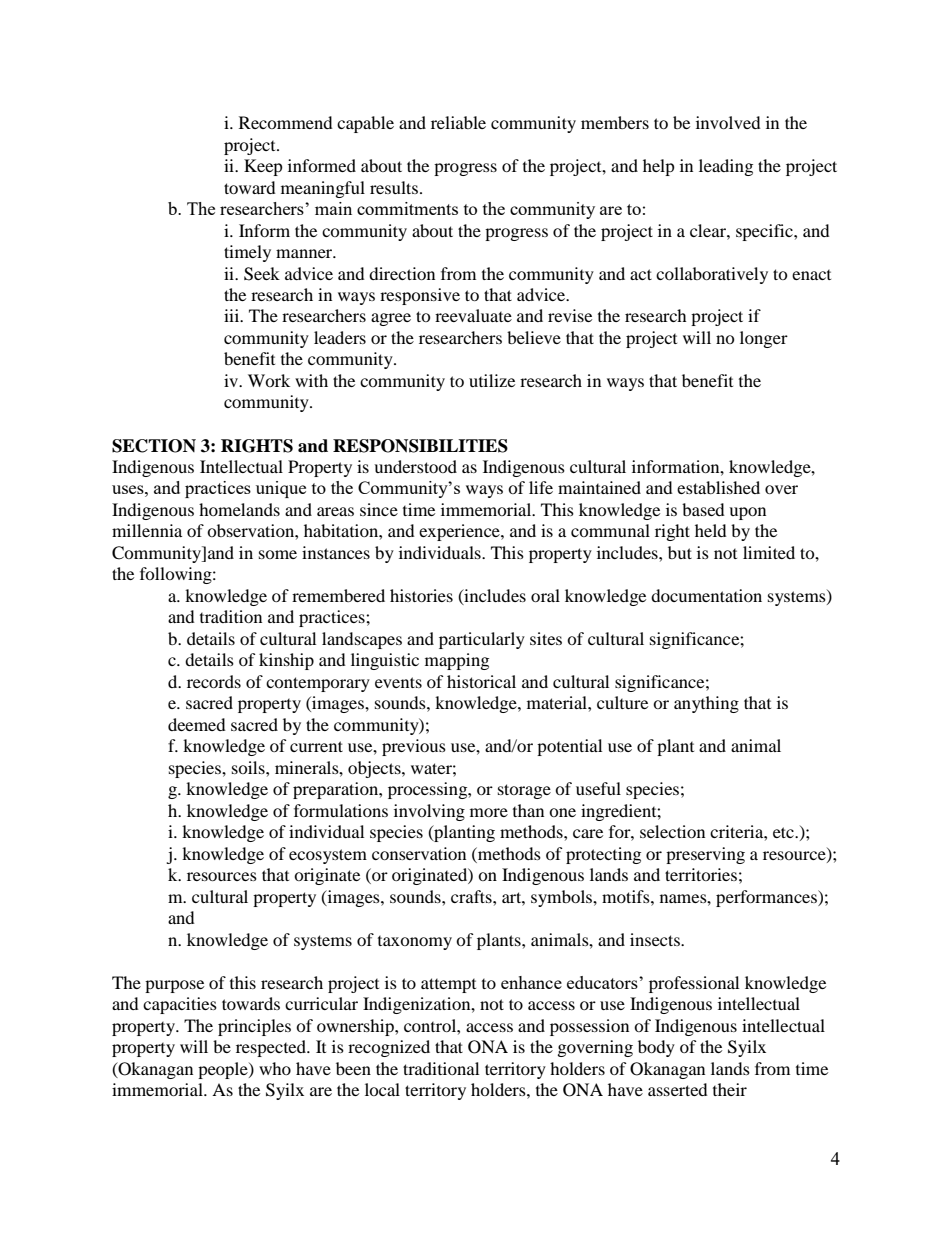 This screenshot has width=952, height=1233. What do you see at coordinates (726, 167) in the screenshot?
I see `leading` at bounding box center [726, 167].
